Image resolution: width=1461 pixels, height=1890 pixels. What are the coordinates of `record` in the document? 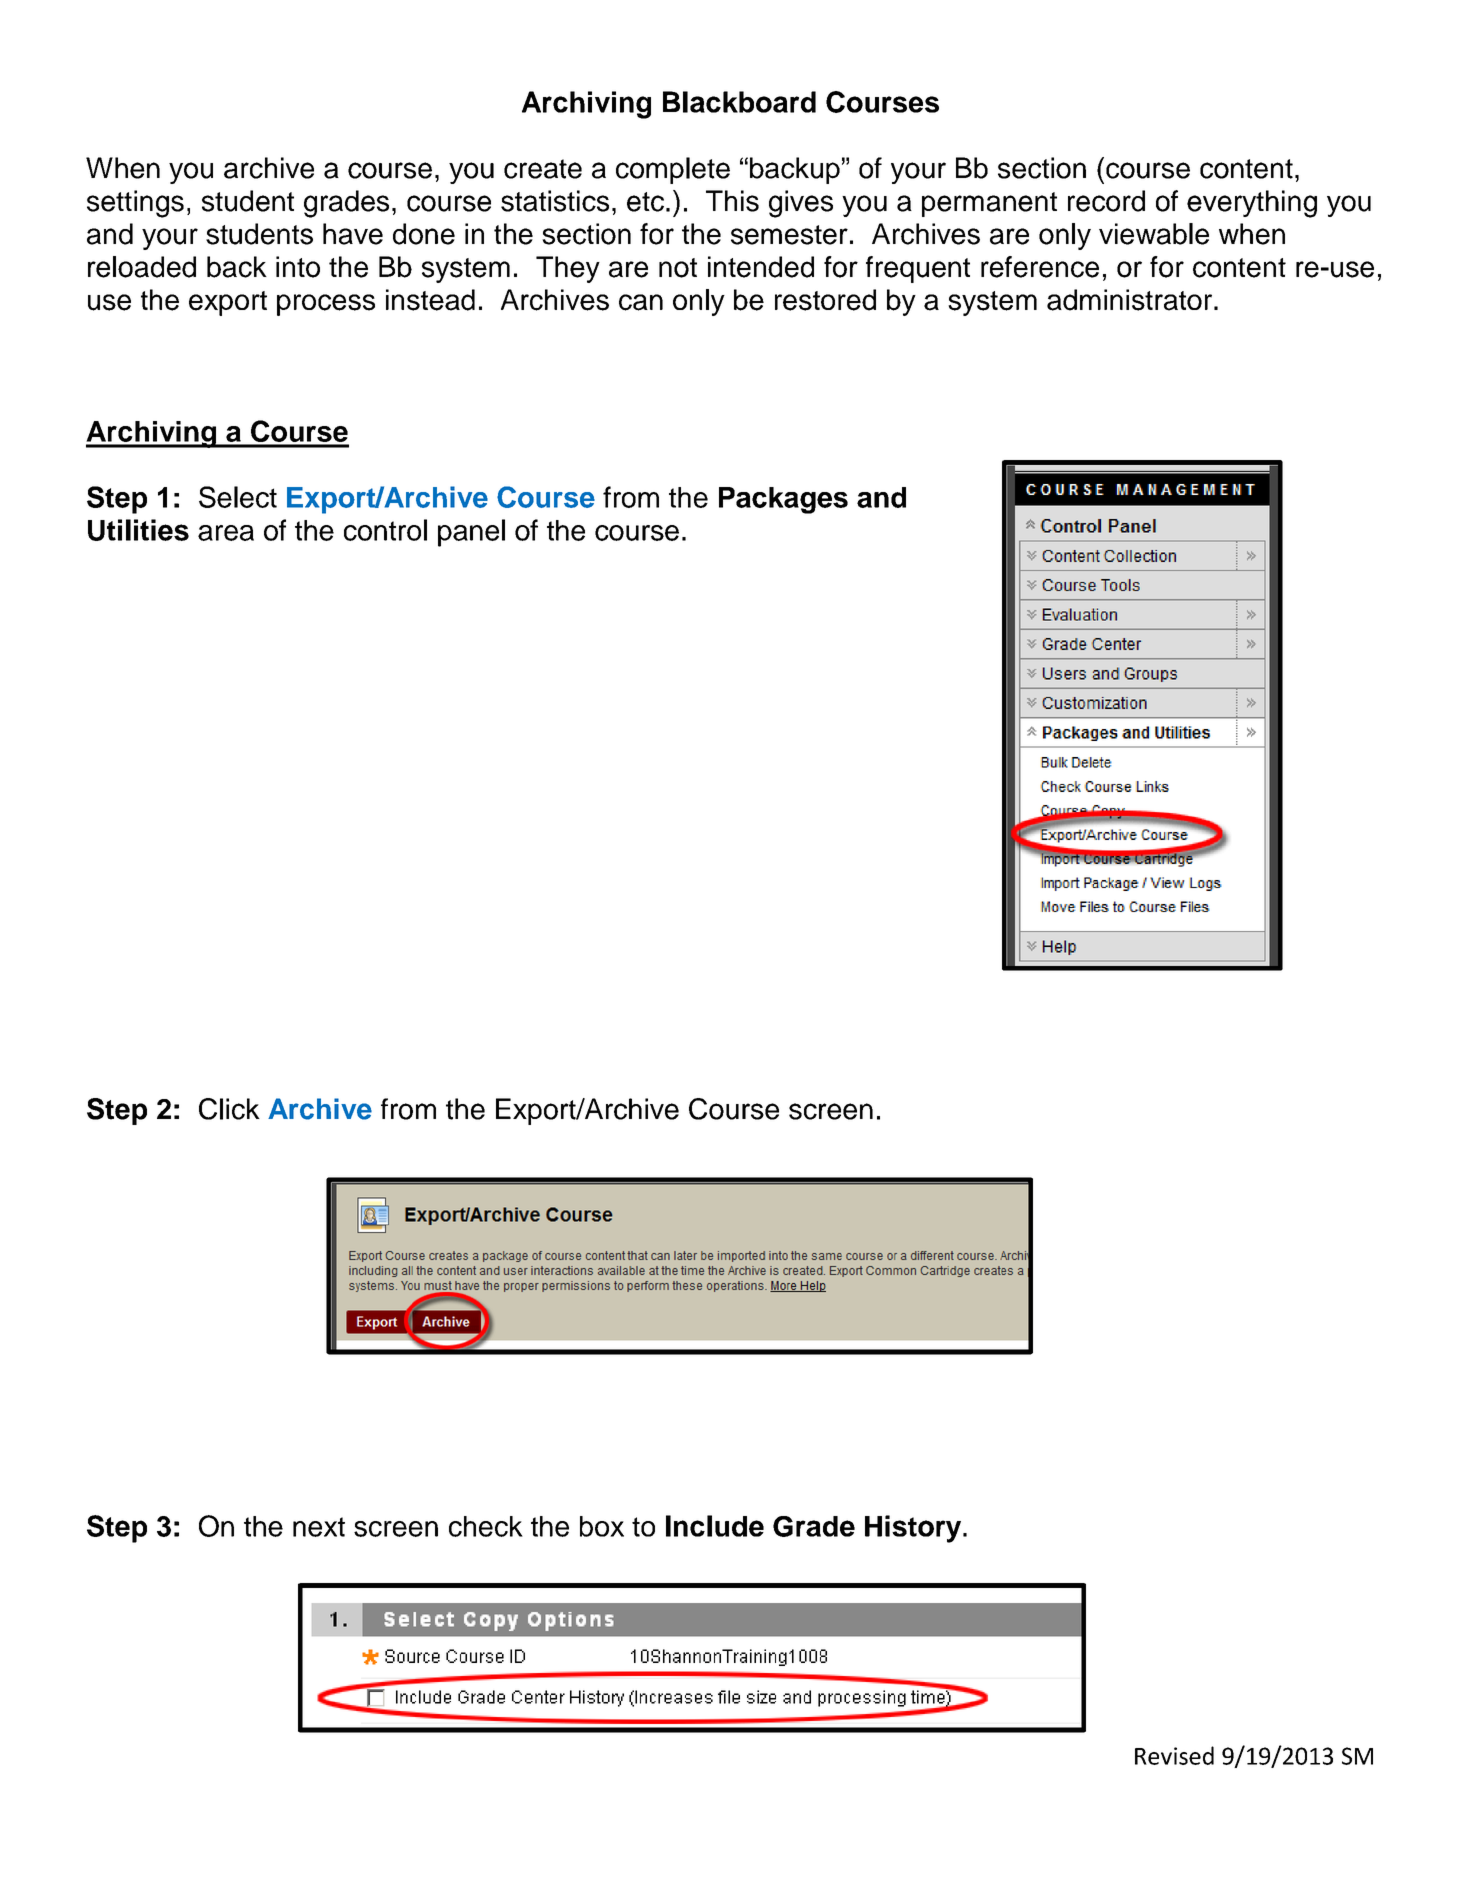 It's located at (1106, 201).
